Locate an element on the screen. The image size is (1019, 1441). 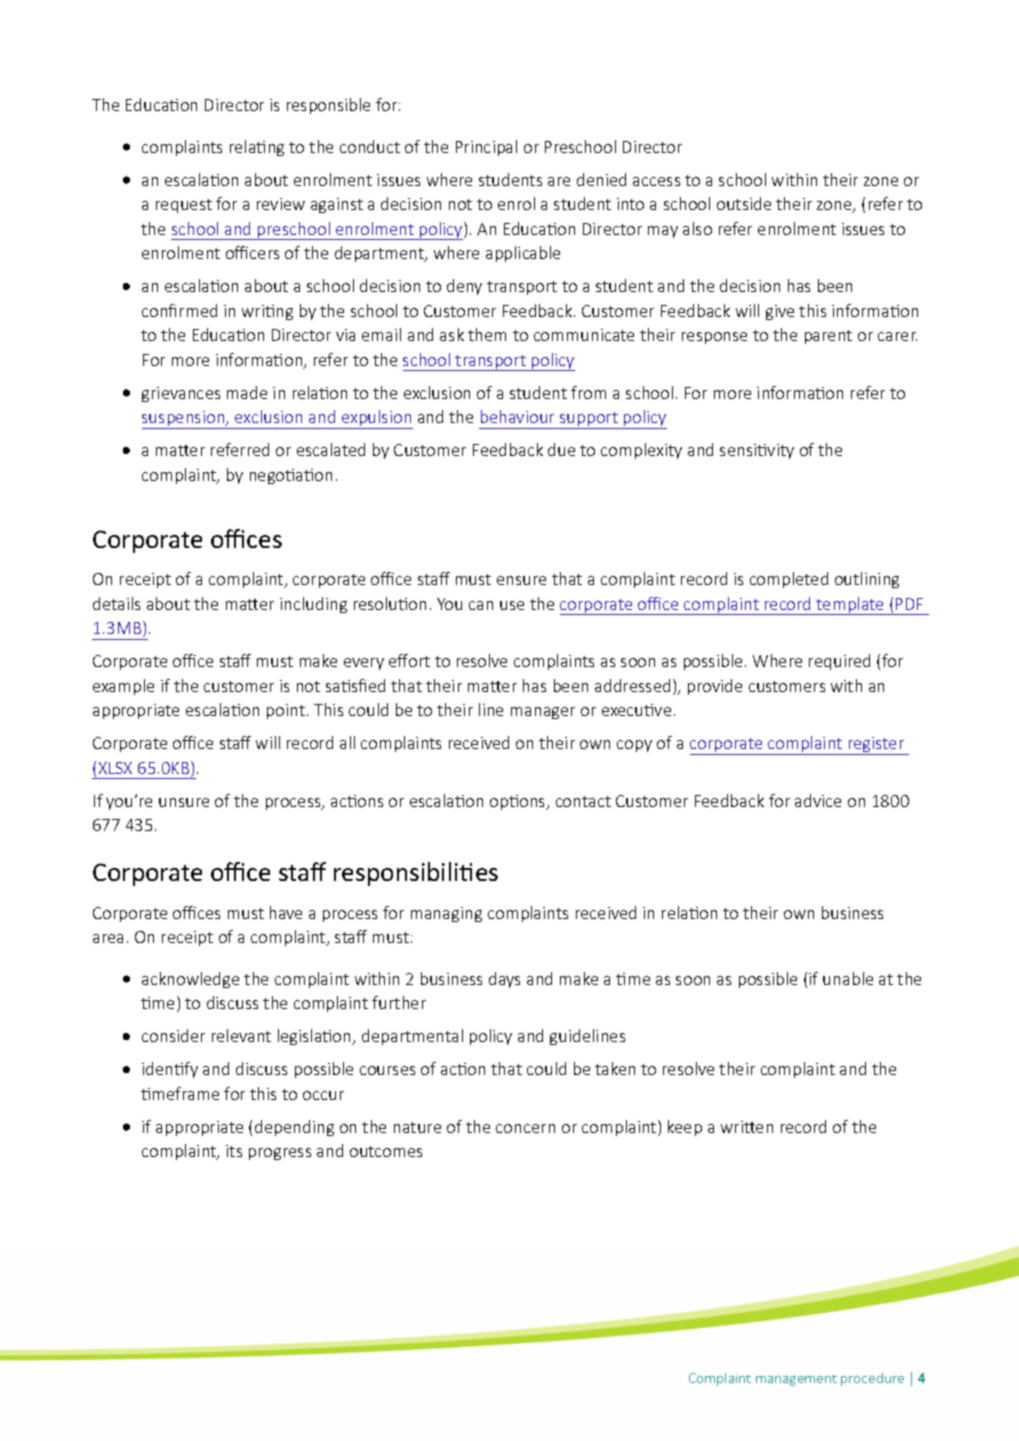
Principal is located at coordinates (486, 148).
